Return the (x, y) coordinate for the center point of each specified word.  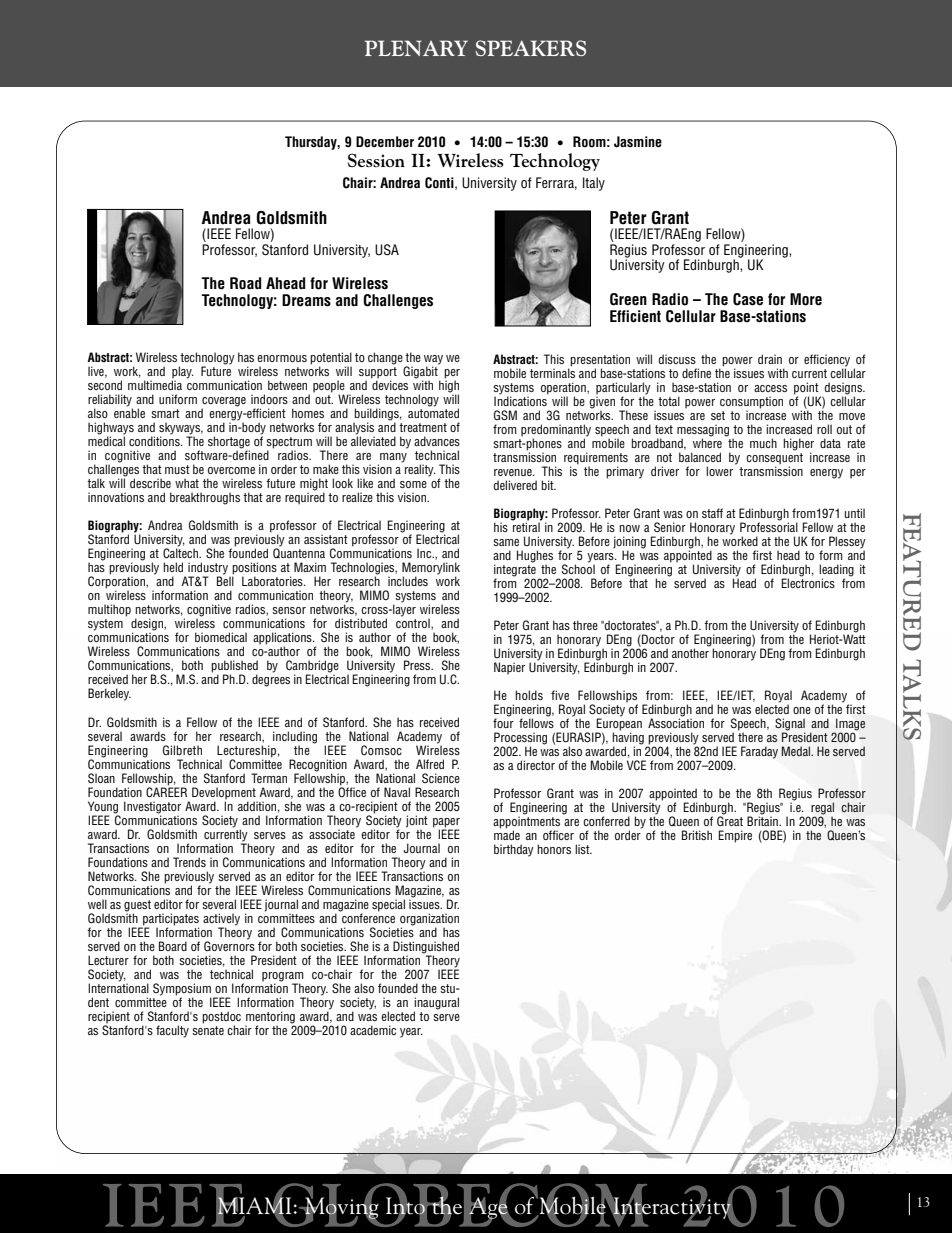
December (385, 142)
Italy (594, 184)
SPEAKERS (530, 48)
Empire (735, 836)
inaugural (436, 1004)
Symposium (182, 990)
